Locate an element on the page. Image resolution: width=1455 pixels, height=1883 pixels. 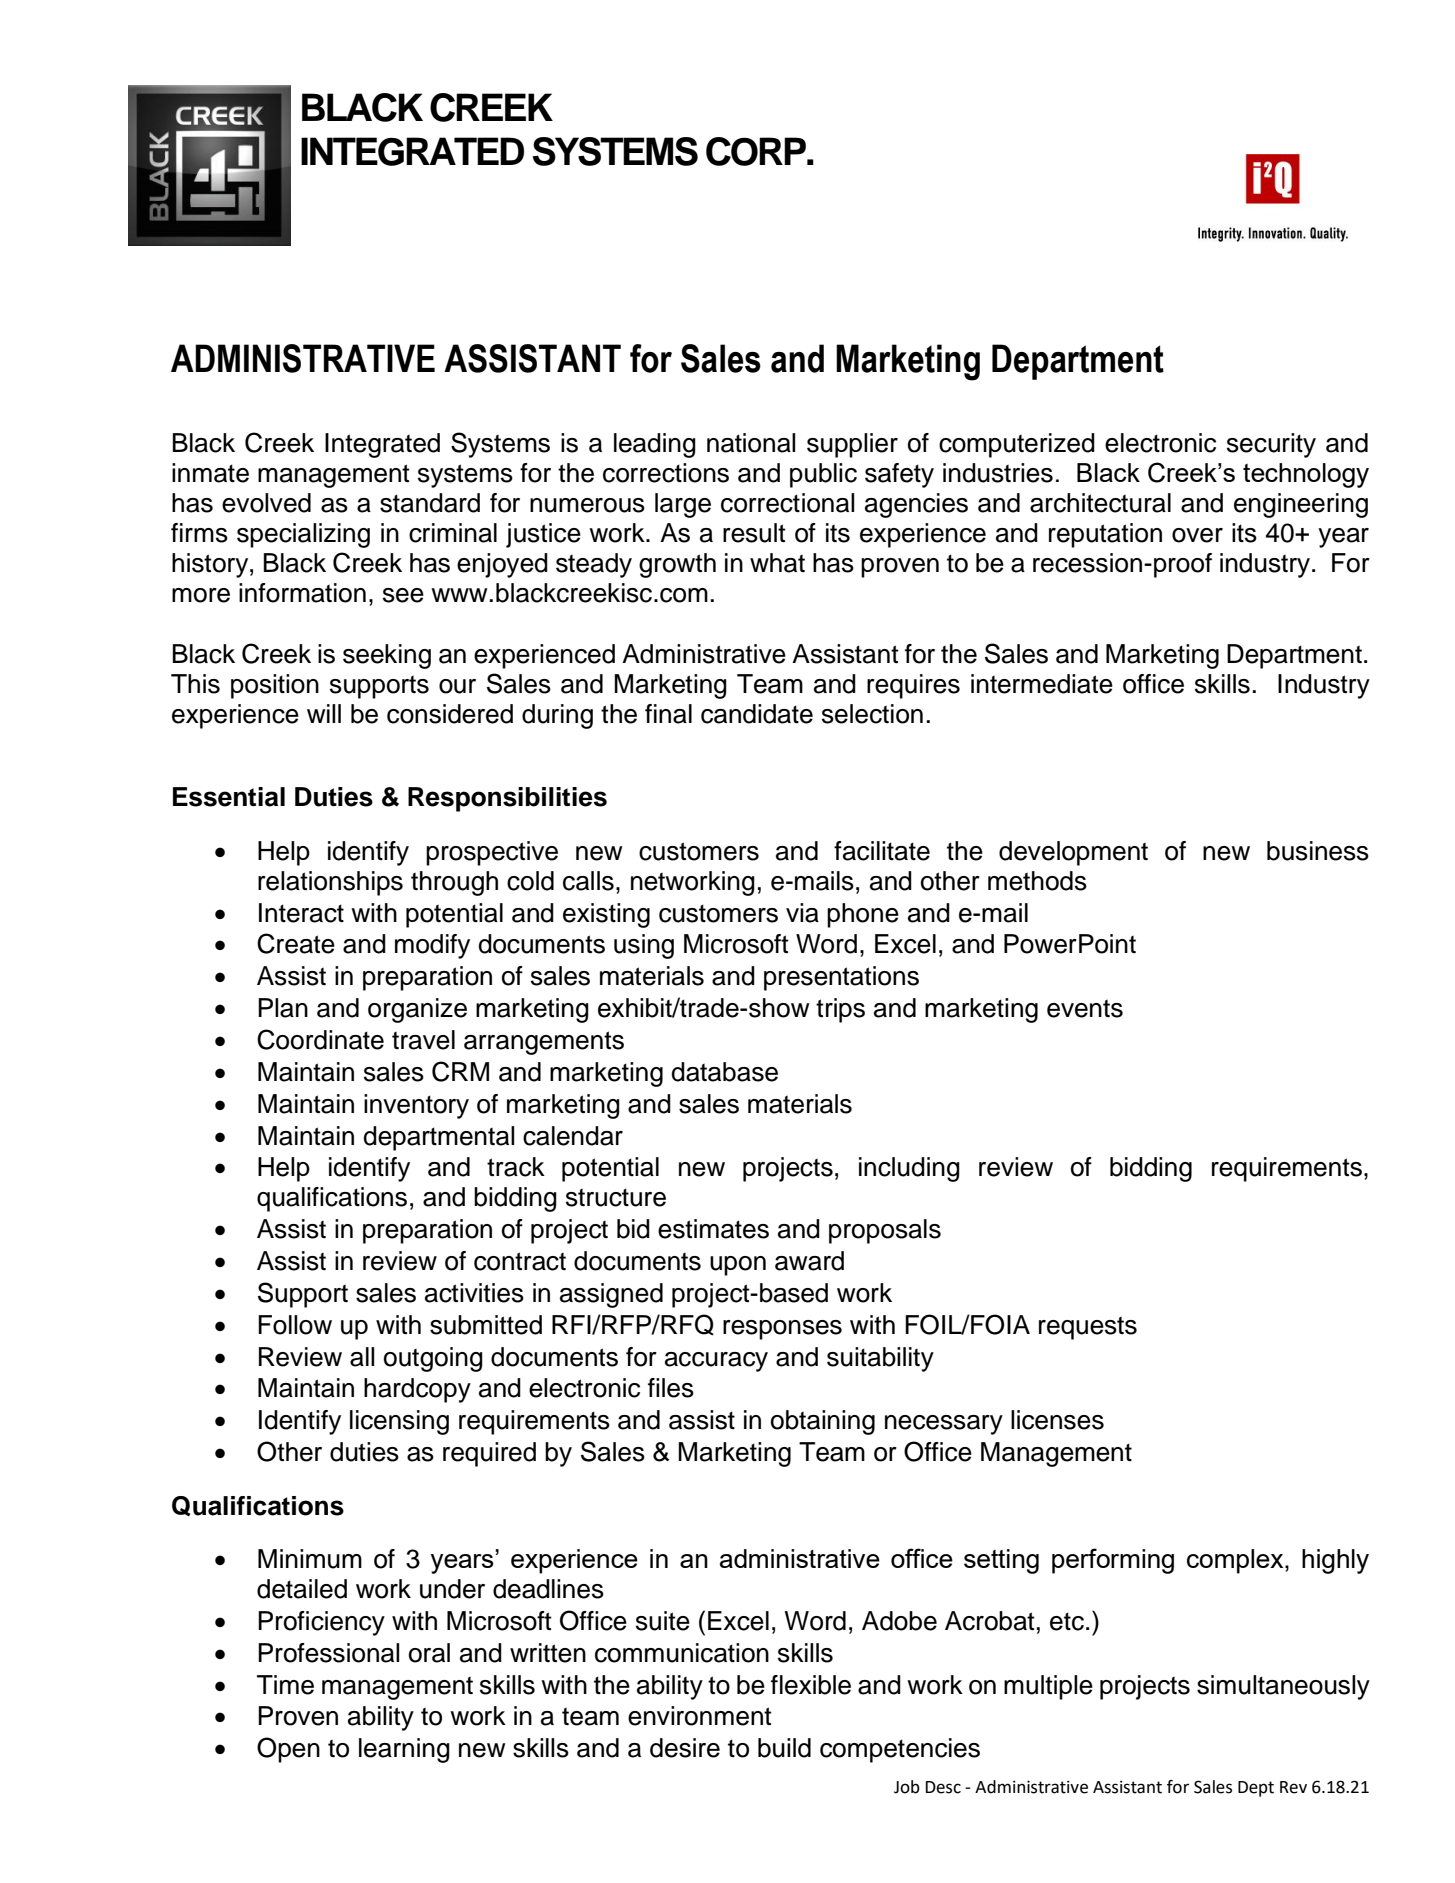
over is located at coordinates (1197, 535).
